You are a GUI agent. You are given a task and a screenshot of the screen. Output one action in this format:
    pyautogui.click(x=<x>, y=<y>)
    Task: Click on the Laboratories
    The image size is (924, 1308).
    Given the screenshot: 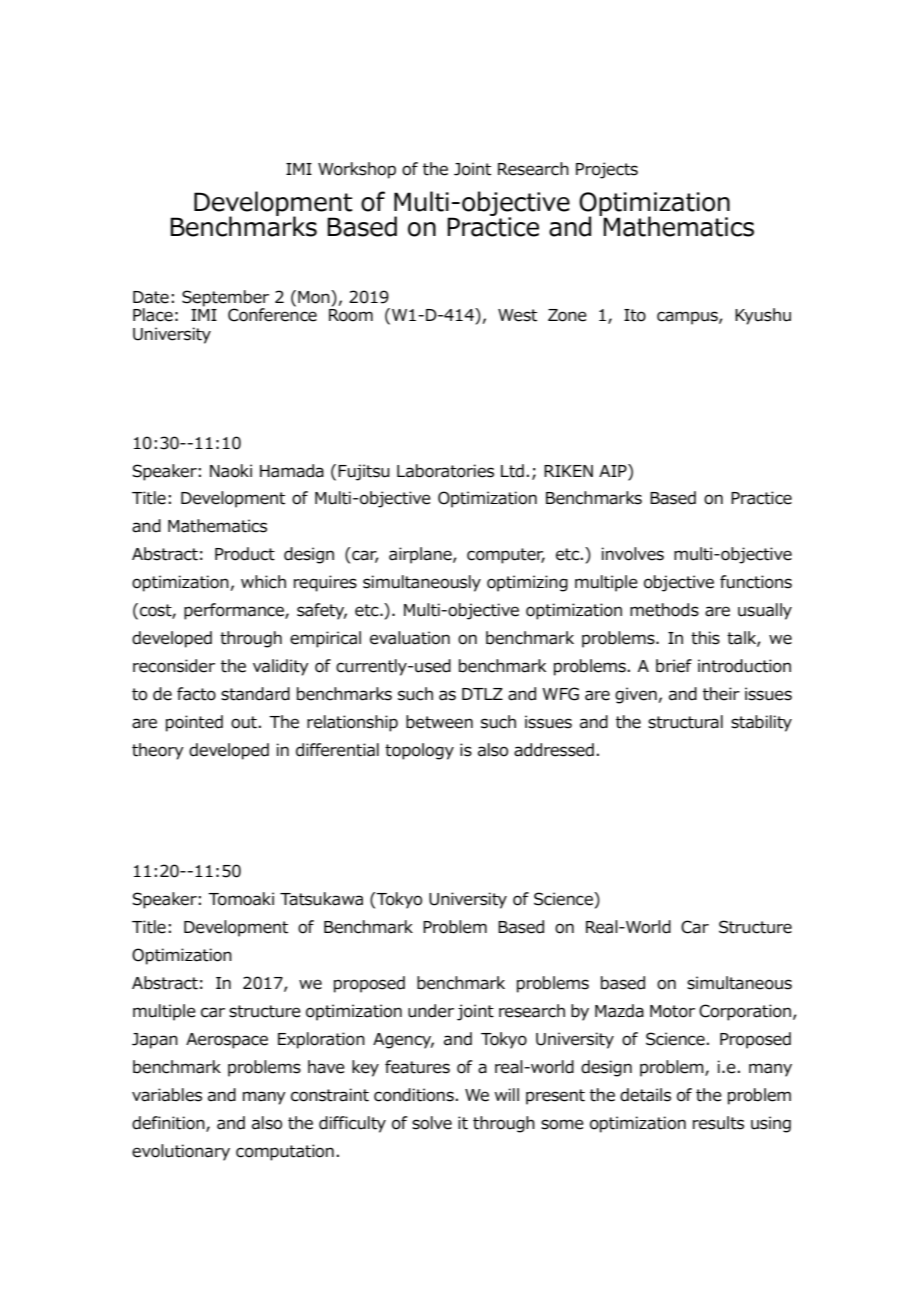 What is the action you would take?
    pyautogui.click(x=445, y=471)
